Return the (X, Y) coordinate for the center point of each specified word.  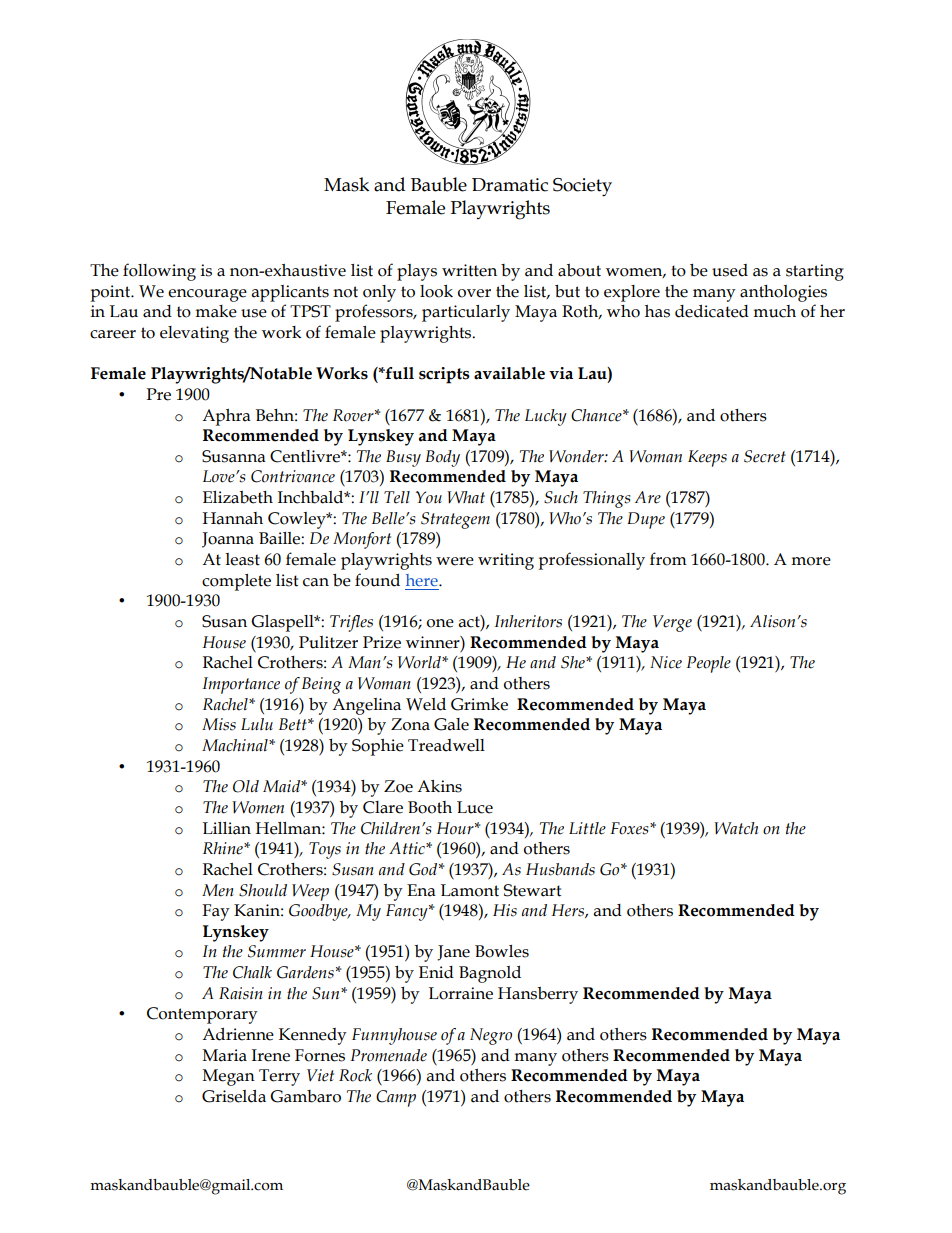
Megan (229, 1077)
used (730, 270)
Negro (491, 1036)
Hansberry (538, 995)
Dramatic (510, 185)
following (159, 272)
